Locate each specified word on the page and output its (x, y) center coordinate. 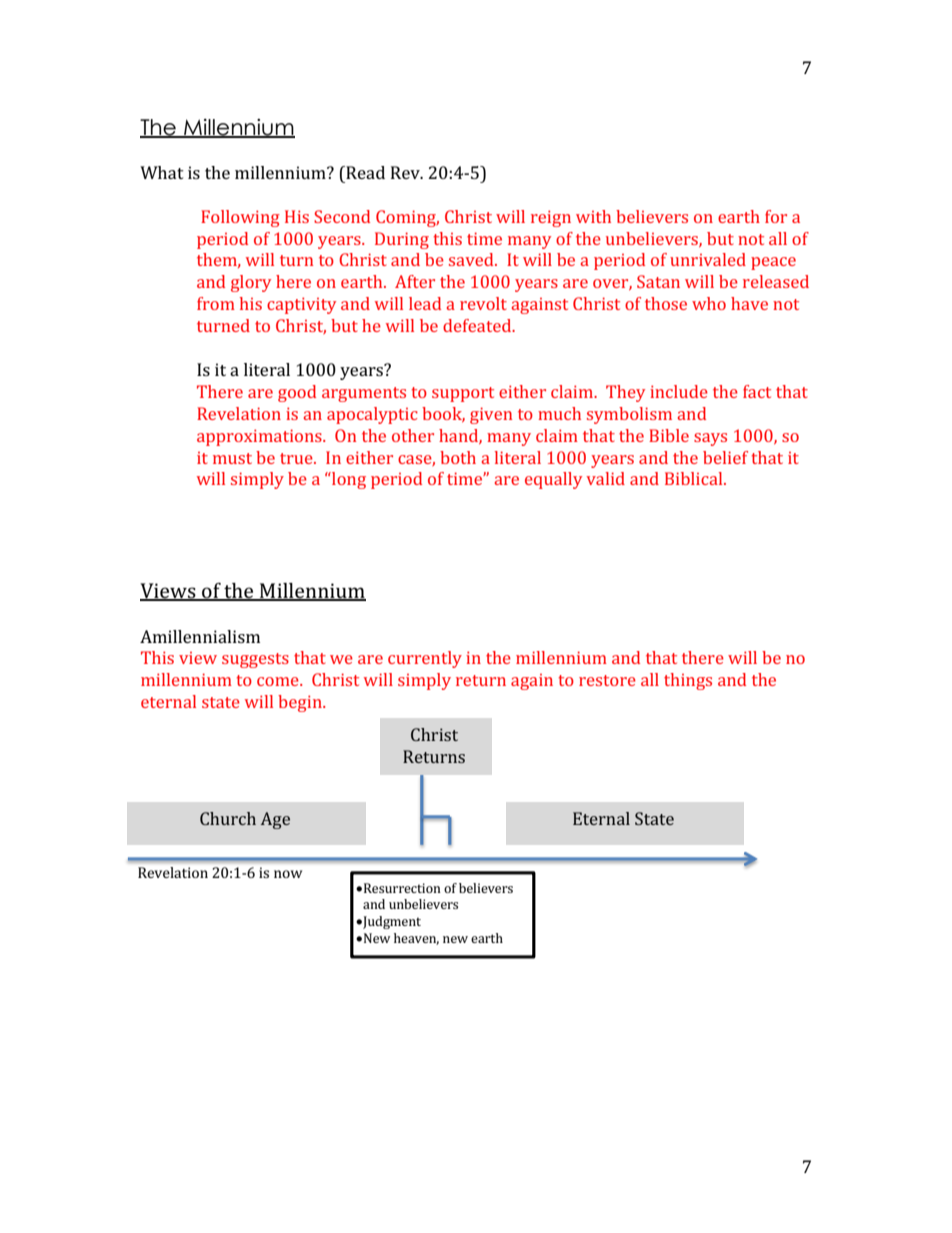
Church (228, 818)
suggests (255, 660)
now (288, 874)
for (776, 216)
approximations (260, 437)
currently (425, 659)
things (688, 681)
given (491, 415)
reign (551, 218)
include (679, 391)
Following (240, 218)
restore (607, 680)
